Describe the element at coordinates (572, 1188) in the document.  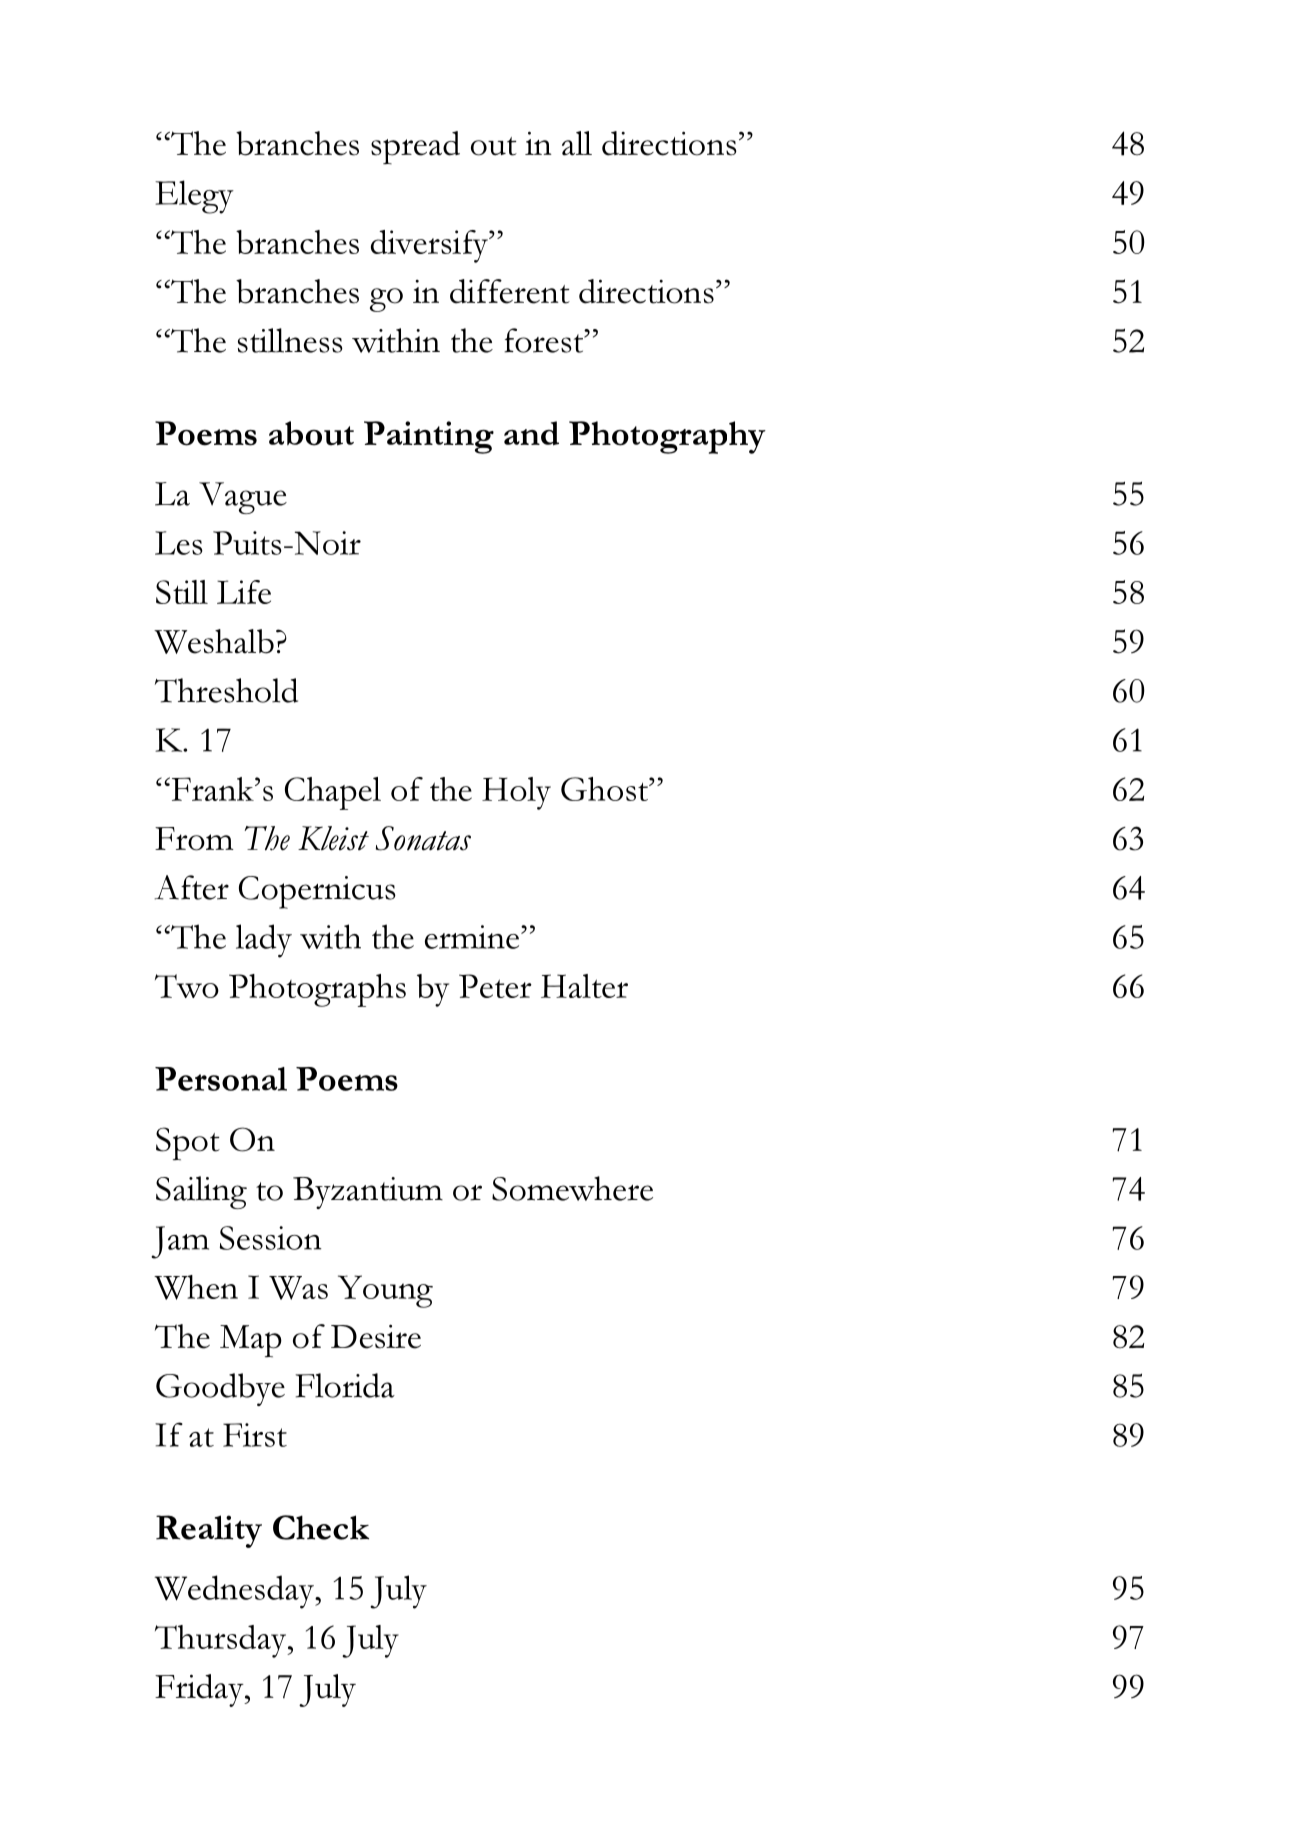
I see `Somewhere` at that location.
